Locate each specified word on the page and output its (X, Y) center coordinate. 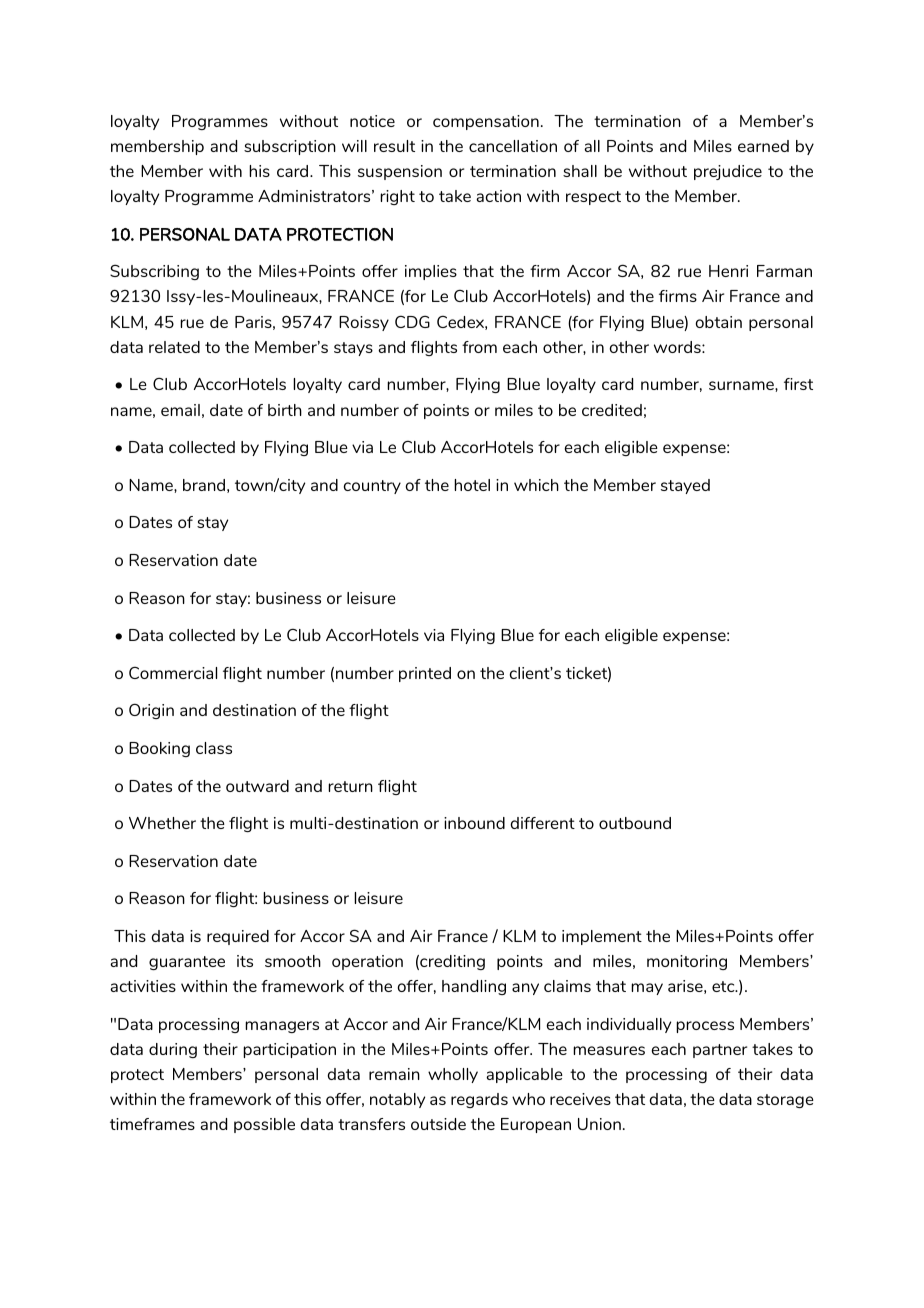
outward (257, 786)
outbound (635, 823)
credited (612, 410)
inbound (474, 823)
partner (720, 1051)
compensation (486, 122)
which (536, 485)
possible (264, 1125)
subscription (290, 147)
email (180, 410)
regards (479, 1100)
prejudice (728, 172)
